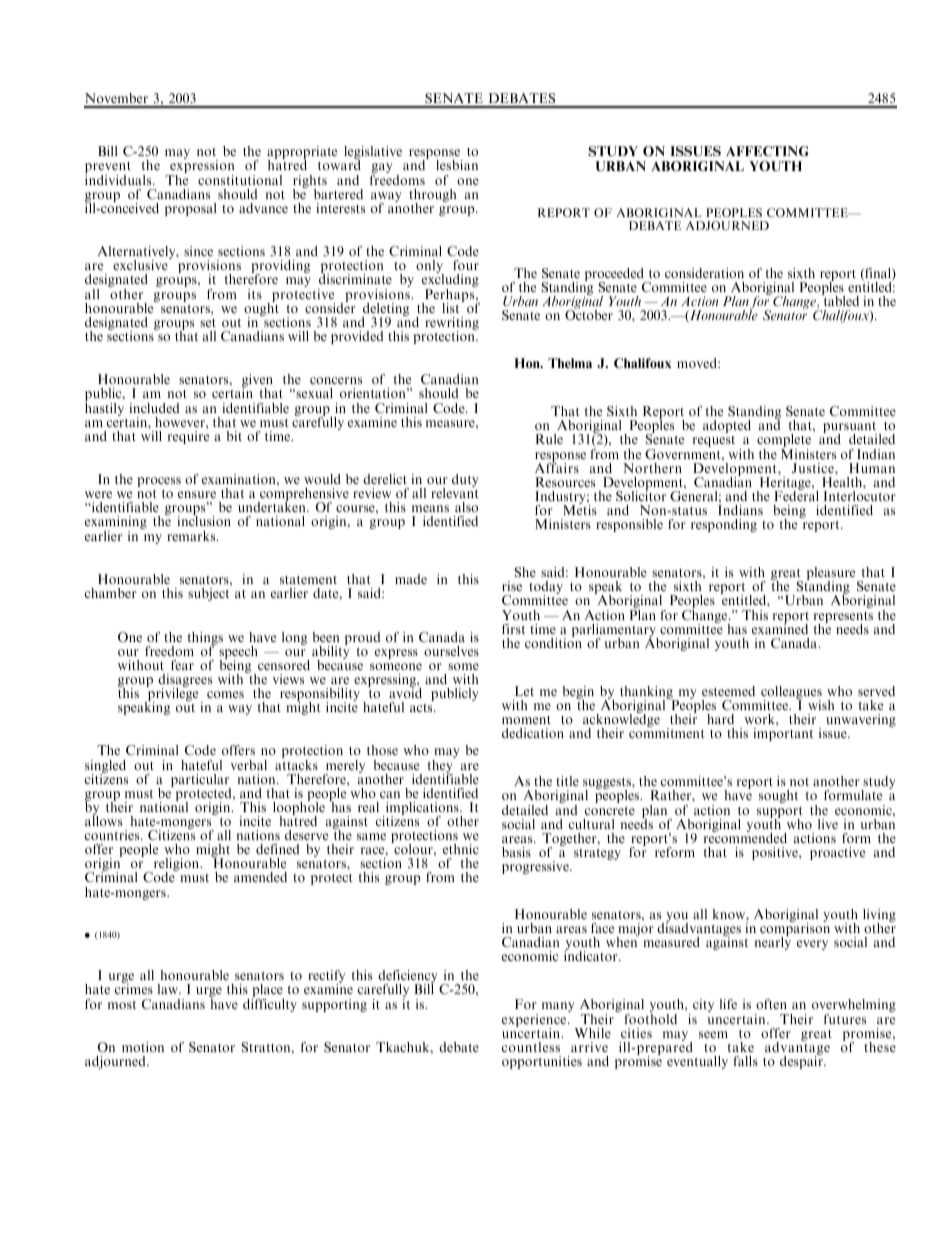  What do you see at coordinates (465, 480) in the screenshot?
I see `duty` at bounding box center [465, 480].
